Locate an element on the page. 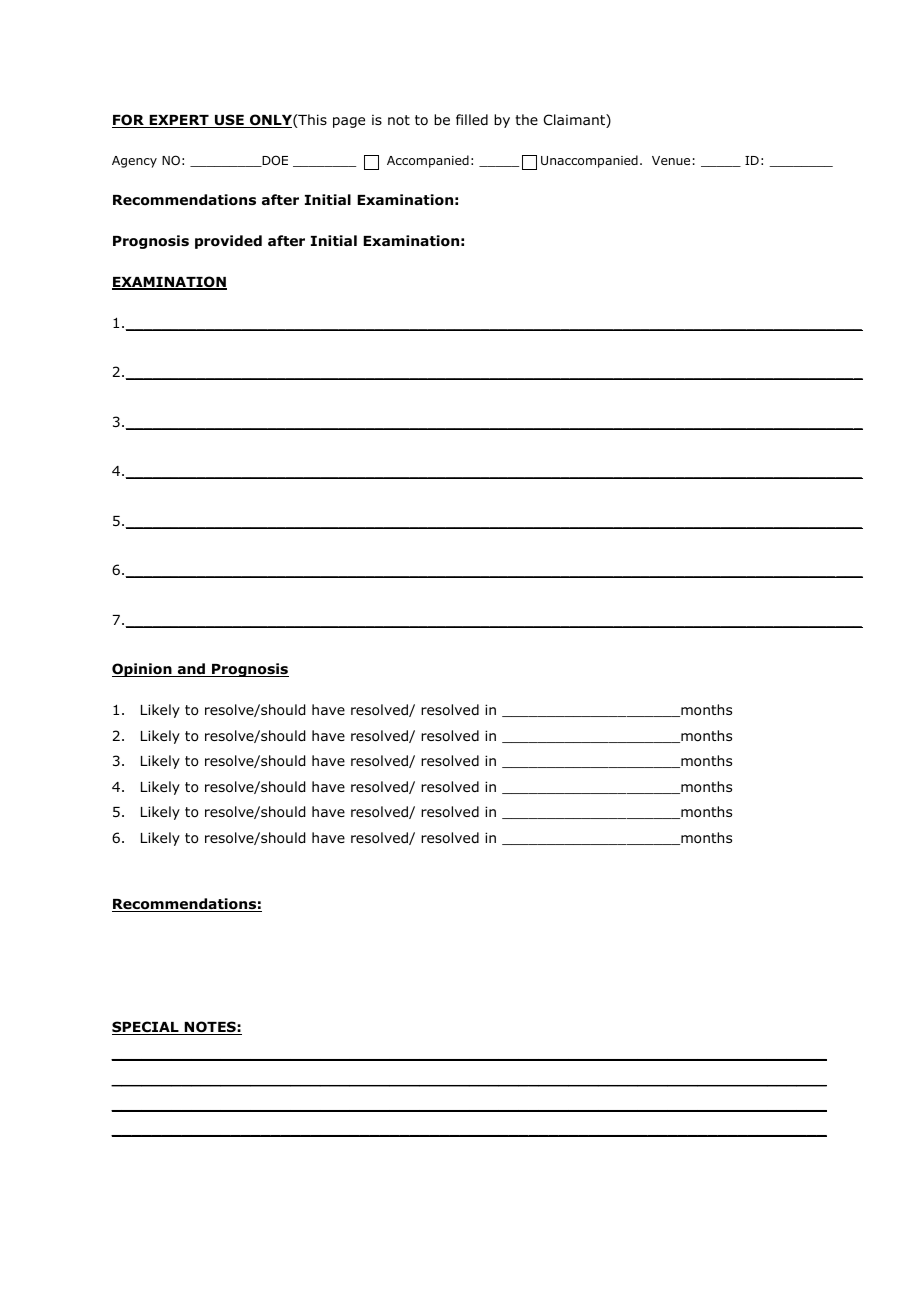  page is located at coordinates (349, 122).
